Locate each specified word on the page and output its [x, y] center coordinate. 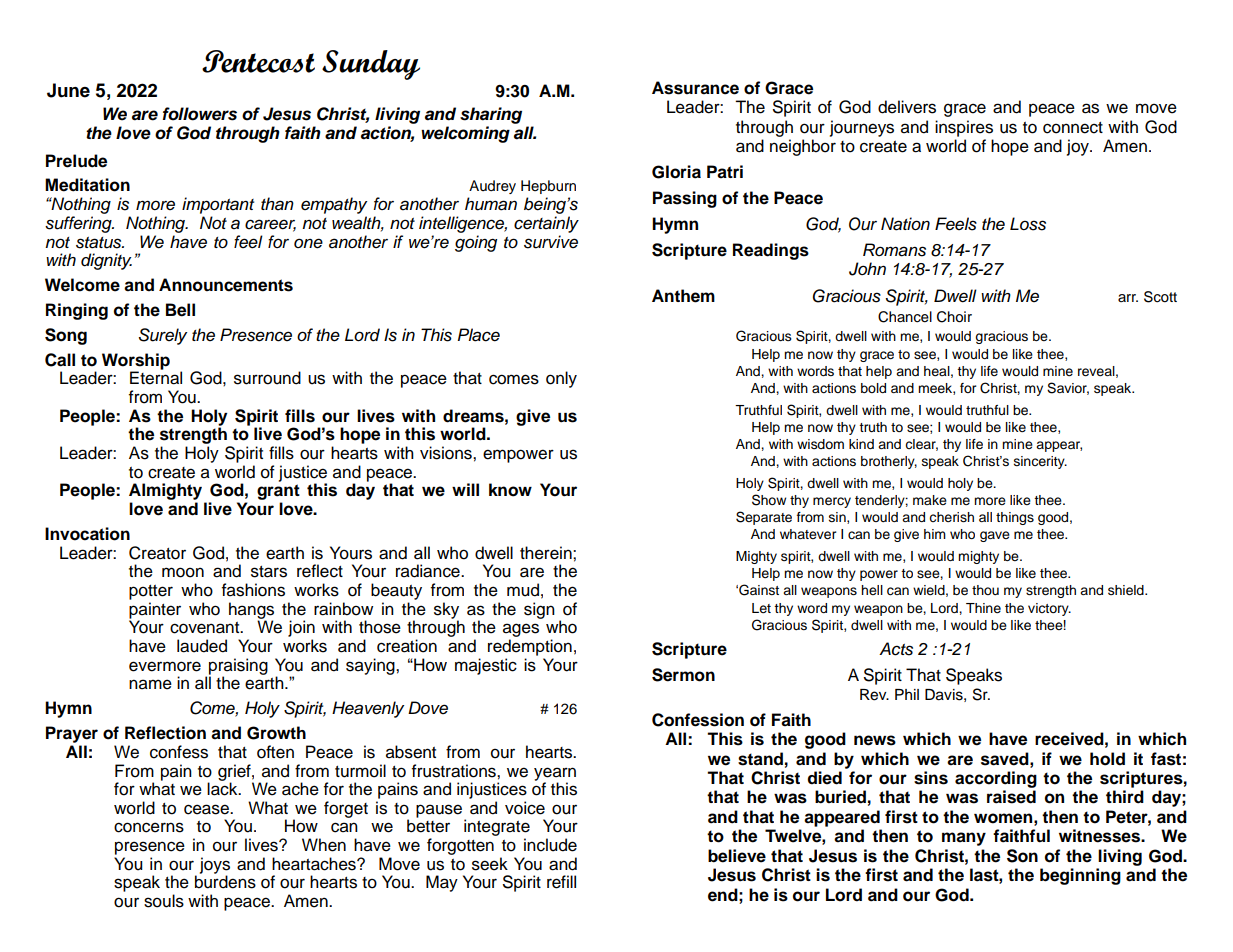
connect [1073, 128]
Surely [163, 336]
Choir [954, 317]
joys [215, 866]
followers [200, 114]
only [561, 379]
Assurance [695, 88]
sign [539, 610]
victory [1049, 609]
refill [561, 882]
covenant [206, 628]
